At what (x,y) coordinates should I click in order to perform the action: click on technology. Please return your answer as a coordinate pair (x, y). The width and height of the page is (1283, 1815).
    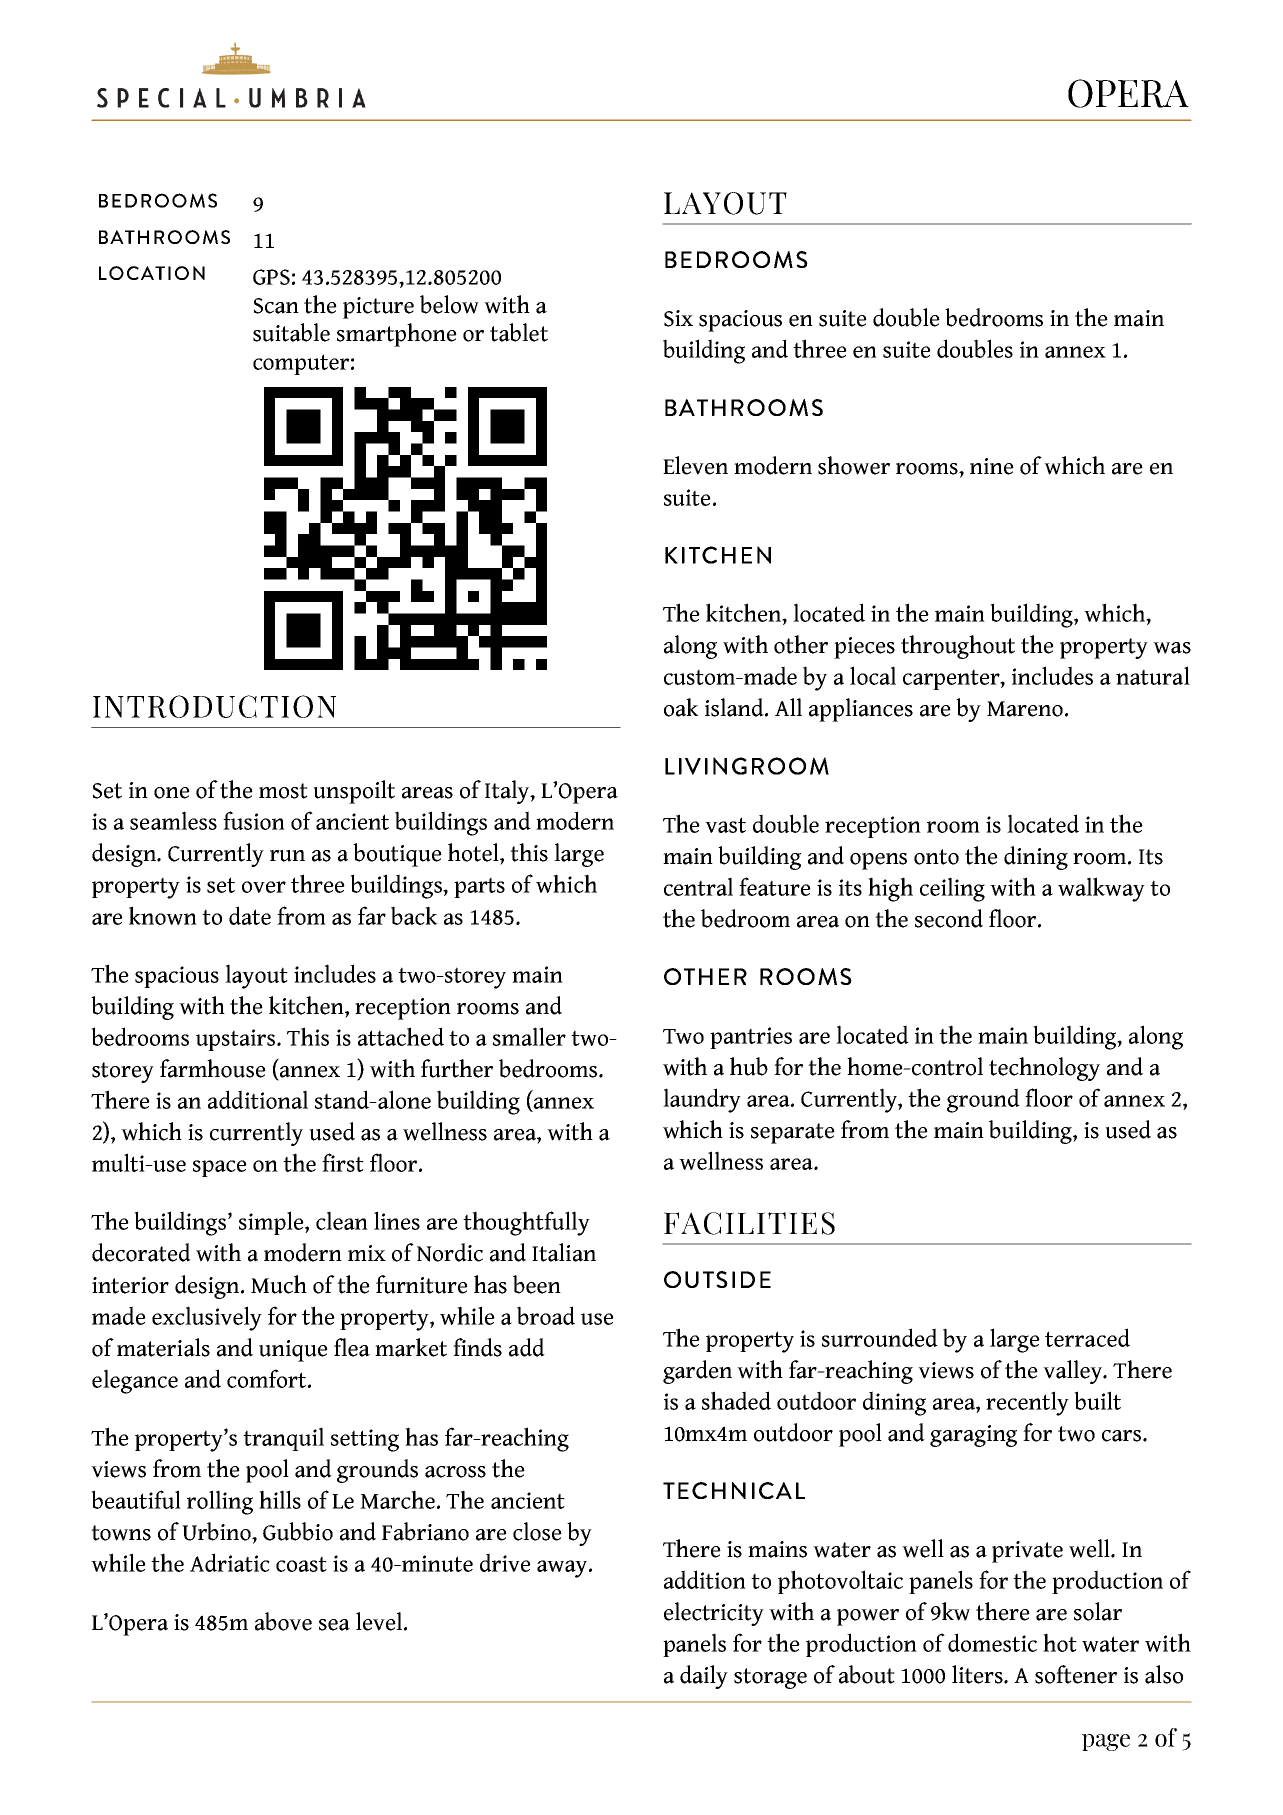
    Looking at the image, I should click on (1044, 1069).
